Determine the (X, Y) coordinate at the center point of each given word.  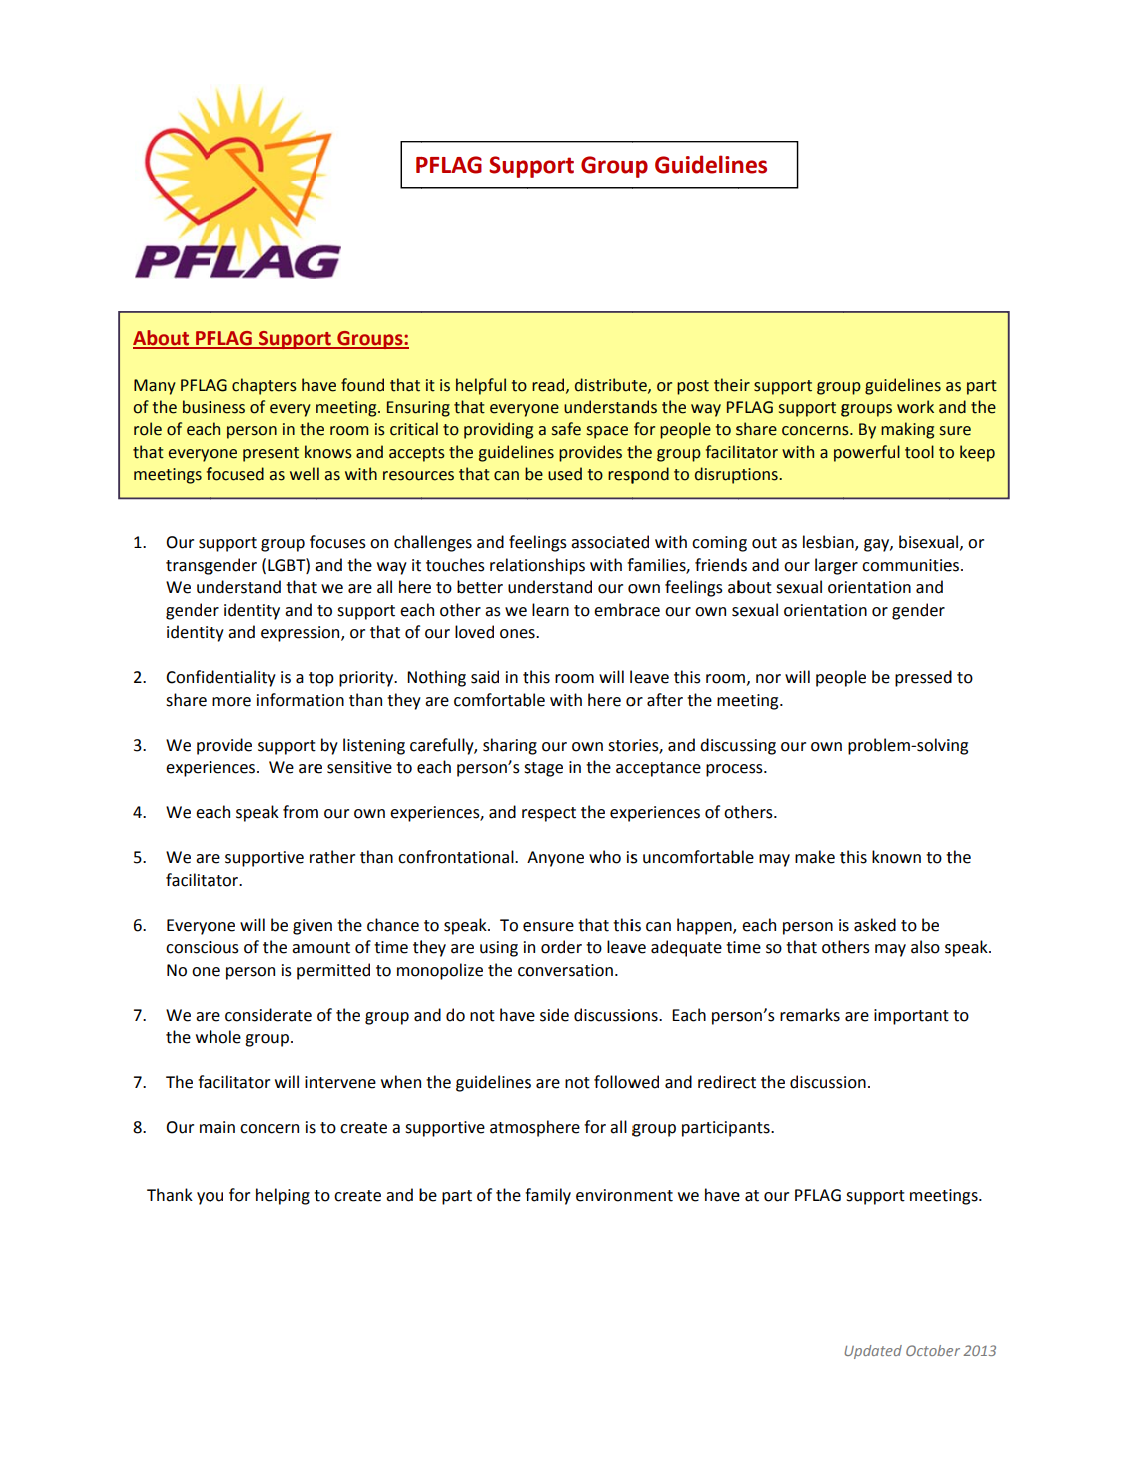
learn (550, 610)
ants (755, 1128)
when (401, 1082)
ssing (758, 747)
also (925, 947)
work (915, 407)
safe (566, 429)
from (300, 812)
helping (283, 1196)
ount (333, 948)
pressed (923, 678)
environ (604, 1195)
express (289, 635)
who (605, 857)
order (561, 947)
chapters (264, 386)
